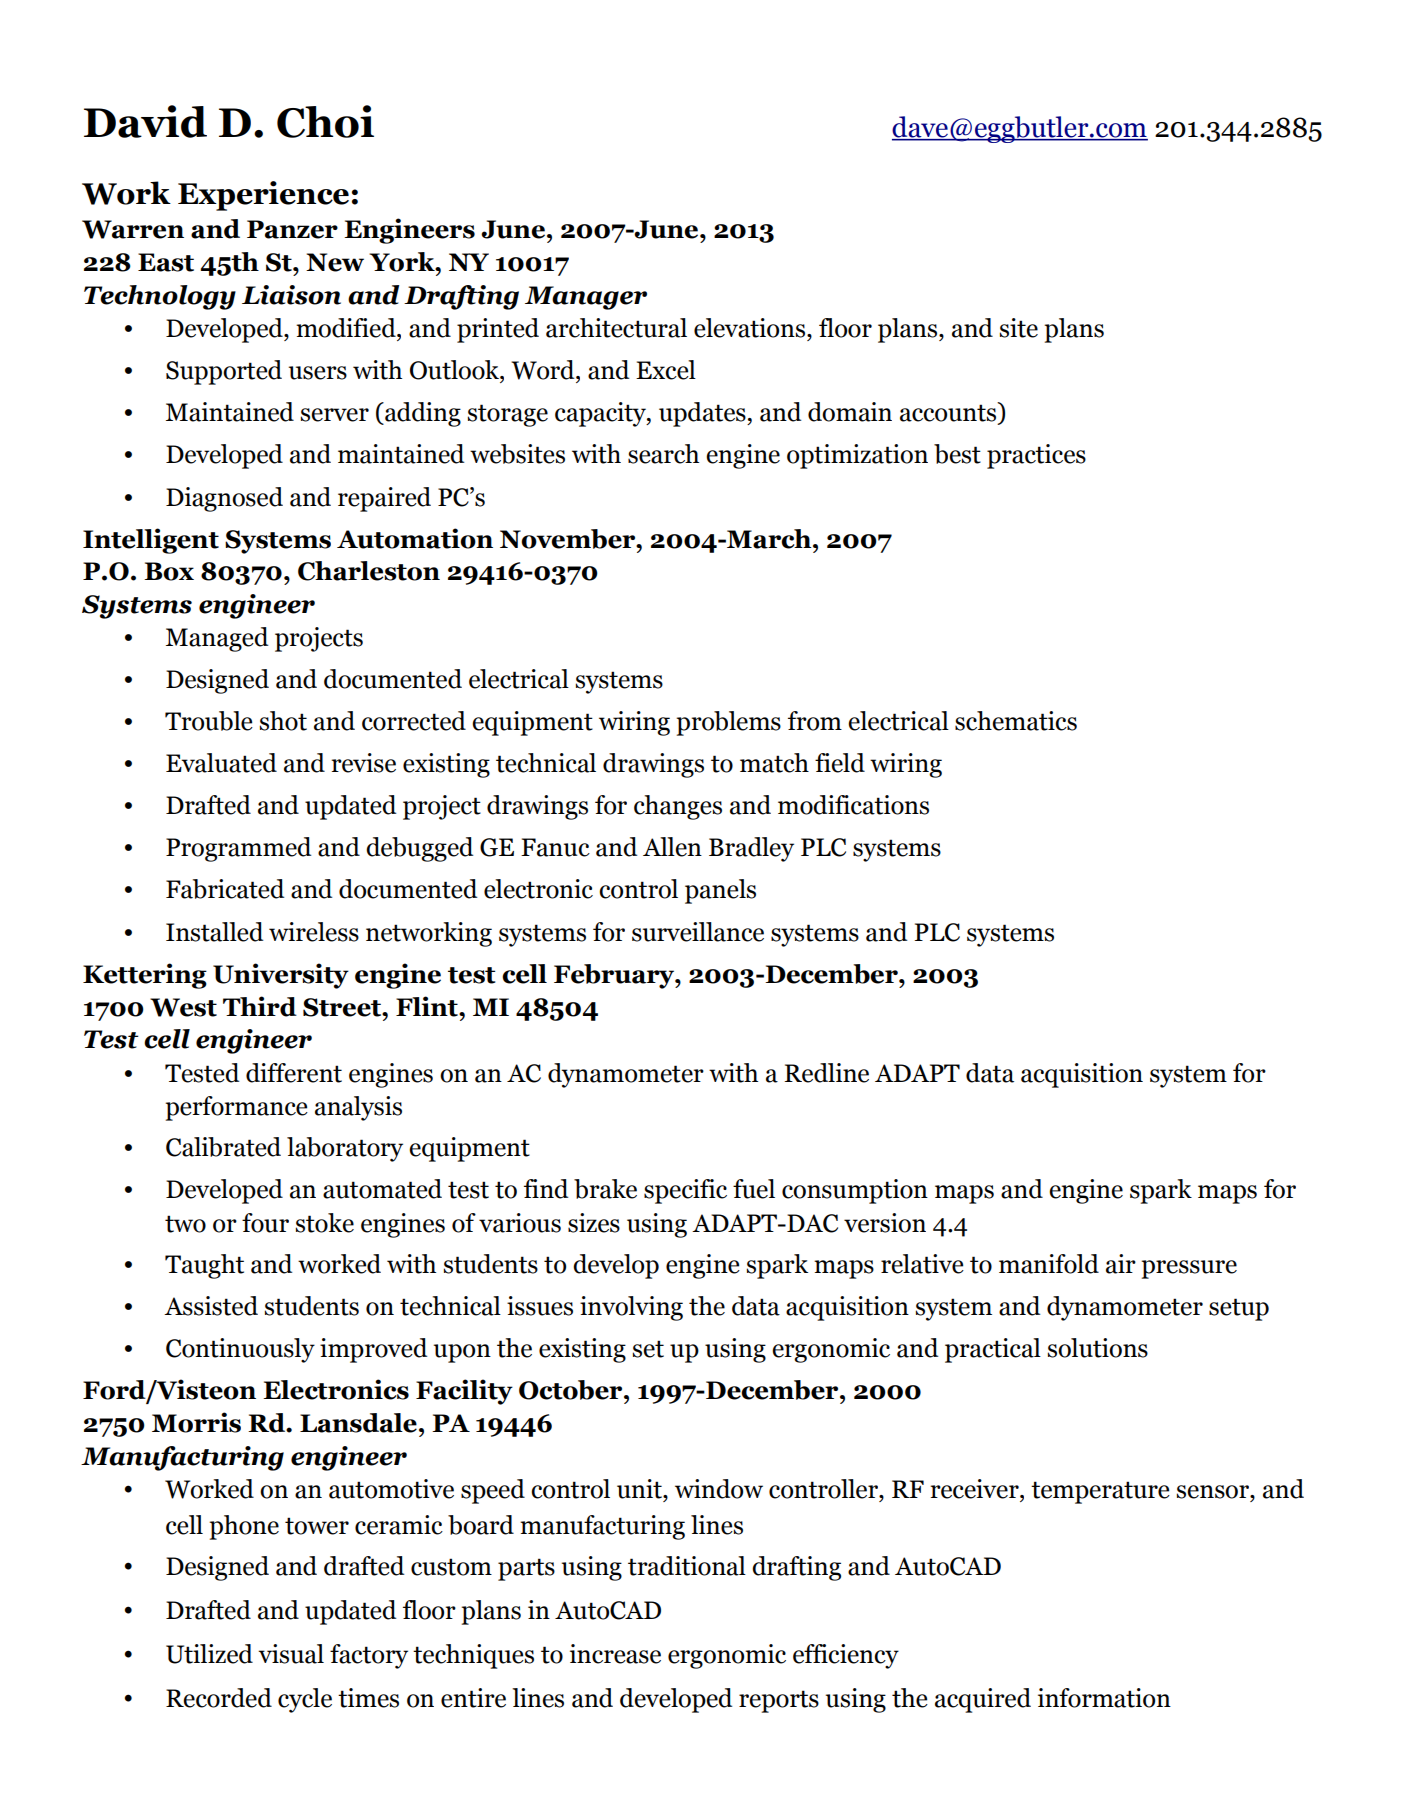  What do you see at coordinates (827, 1073) in the document?
I see `Redline` at bounding box center [827, 1073].
